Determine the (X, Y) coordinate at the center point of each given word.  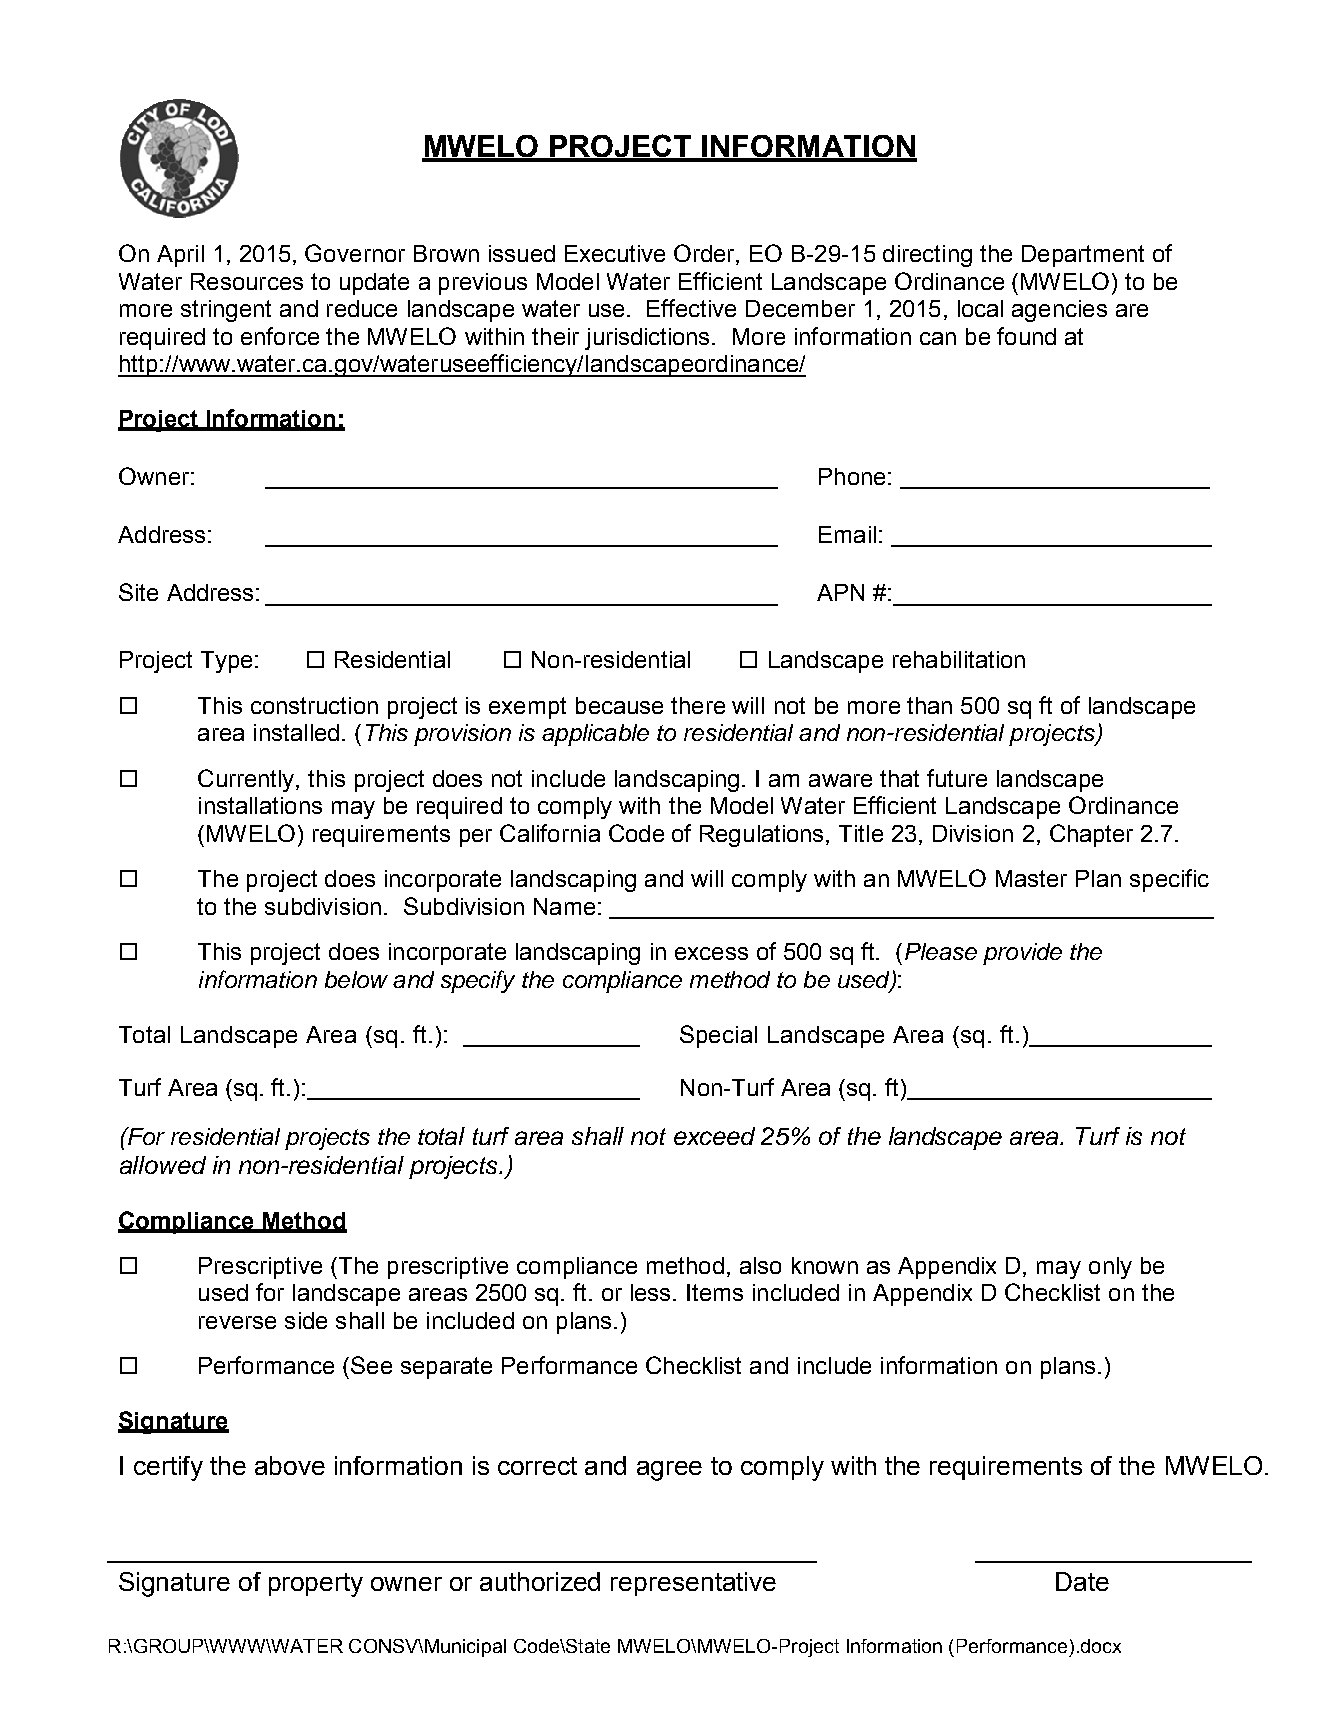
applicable (595, 735)
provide (1022, 954)
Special (718, 1036)
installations (260, 805)
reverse (237, 1322)
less (650, 1292)
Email (847, 534)
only (1110, 1268)
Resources (247, 281)
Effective (691, 308)
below (356, 979)
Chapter (1091, 835)
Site (138, 592)
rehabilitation (959, 659)
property (316, 1585)
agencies (1059, 311)
